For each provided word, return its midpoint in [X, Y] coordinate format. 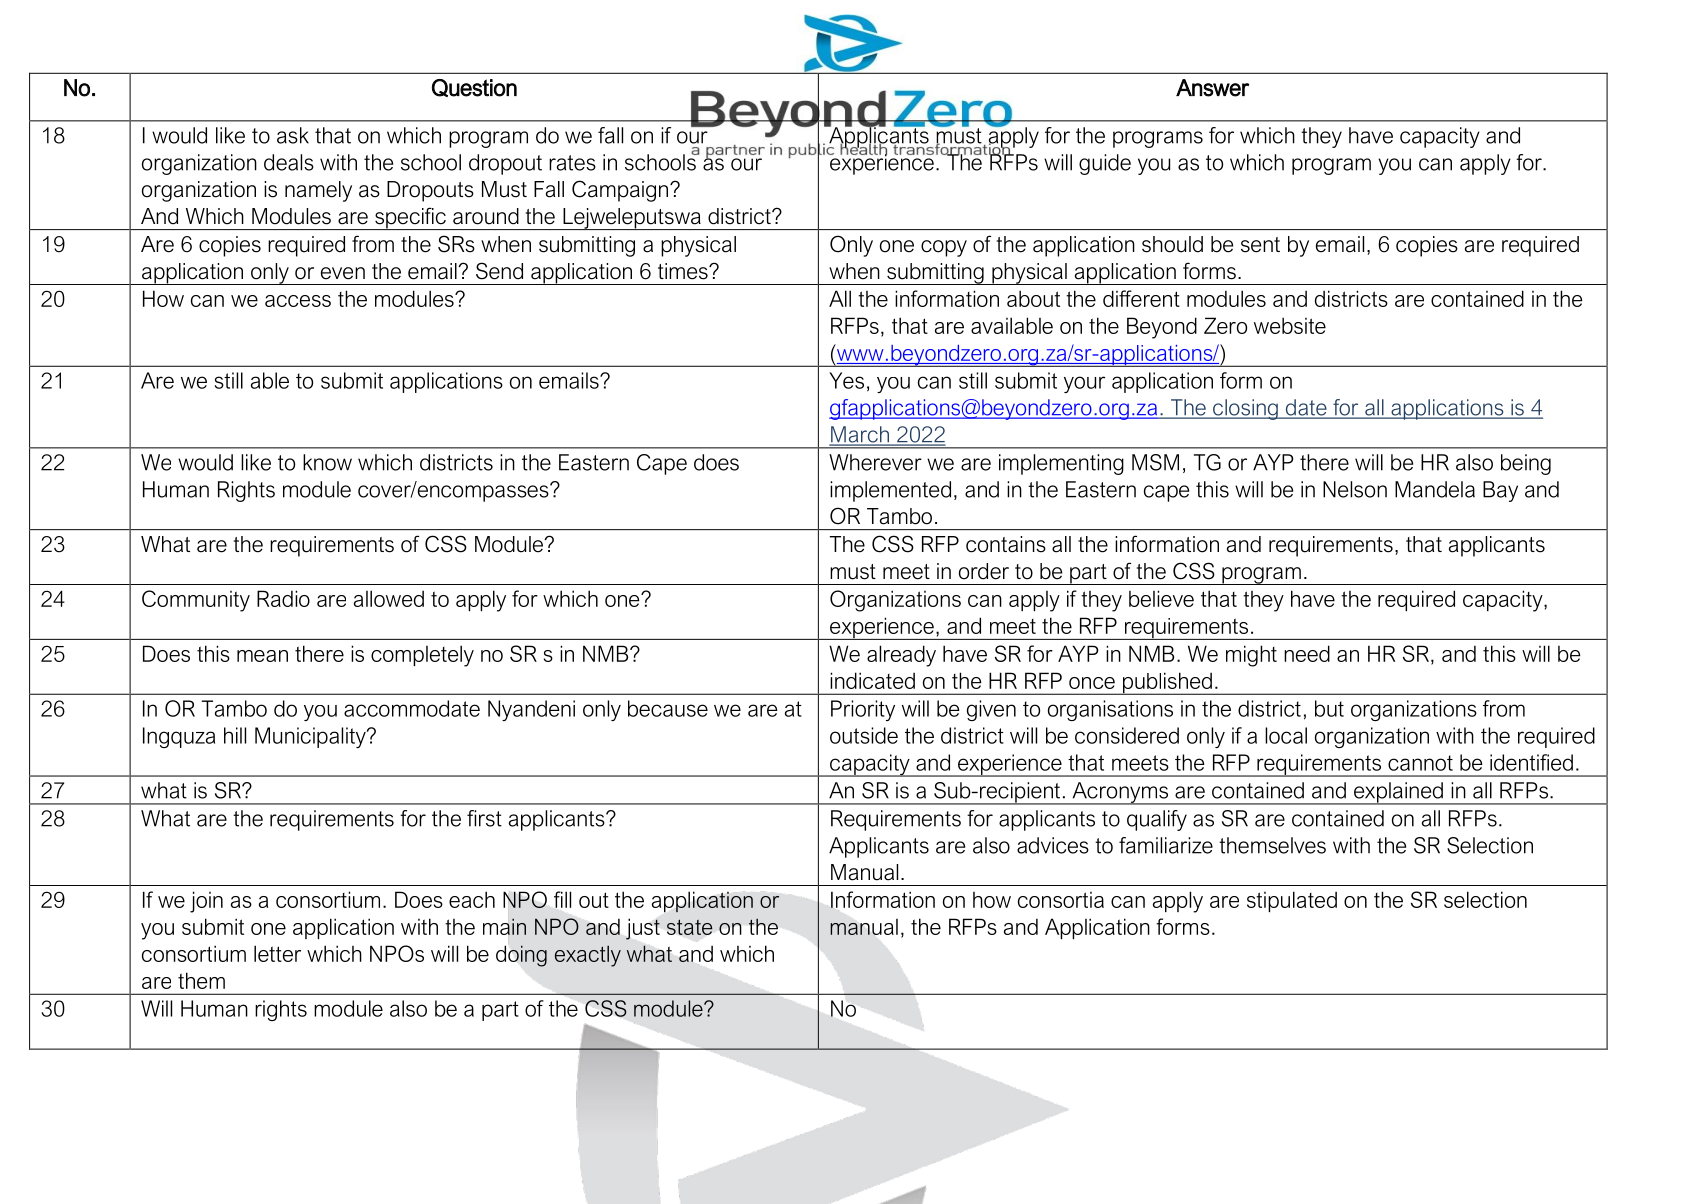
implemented [890, 491]
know [327, 462]
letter [277, 953]
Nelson [1355, 489]
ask [293, 135]
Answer [1212, 88]
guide [1105, 164]
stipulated [1292, 901]
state [689, 927]
